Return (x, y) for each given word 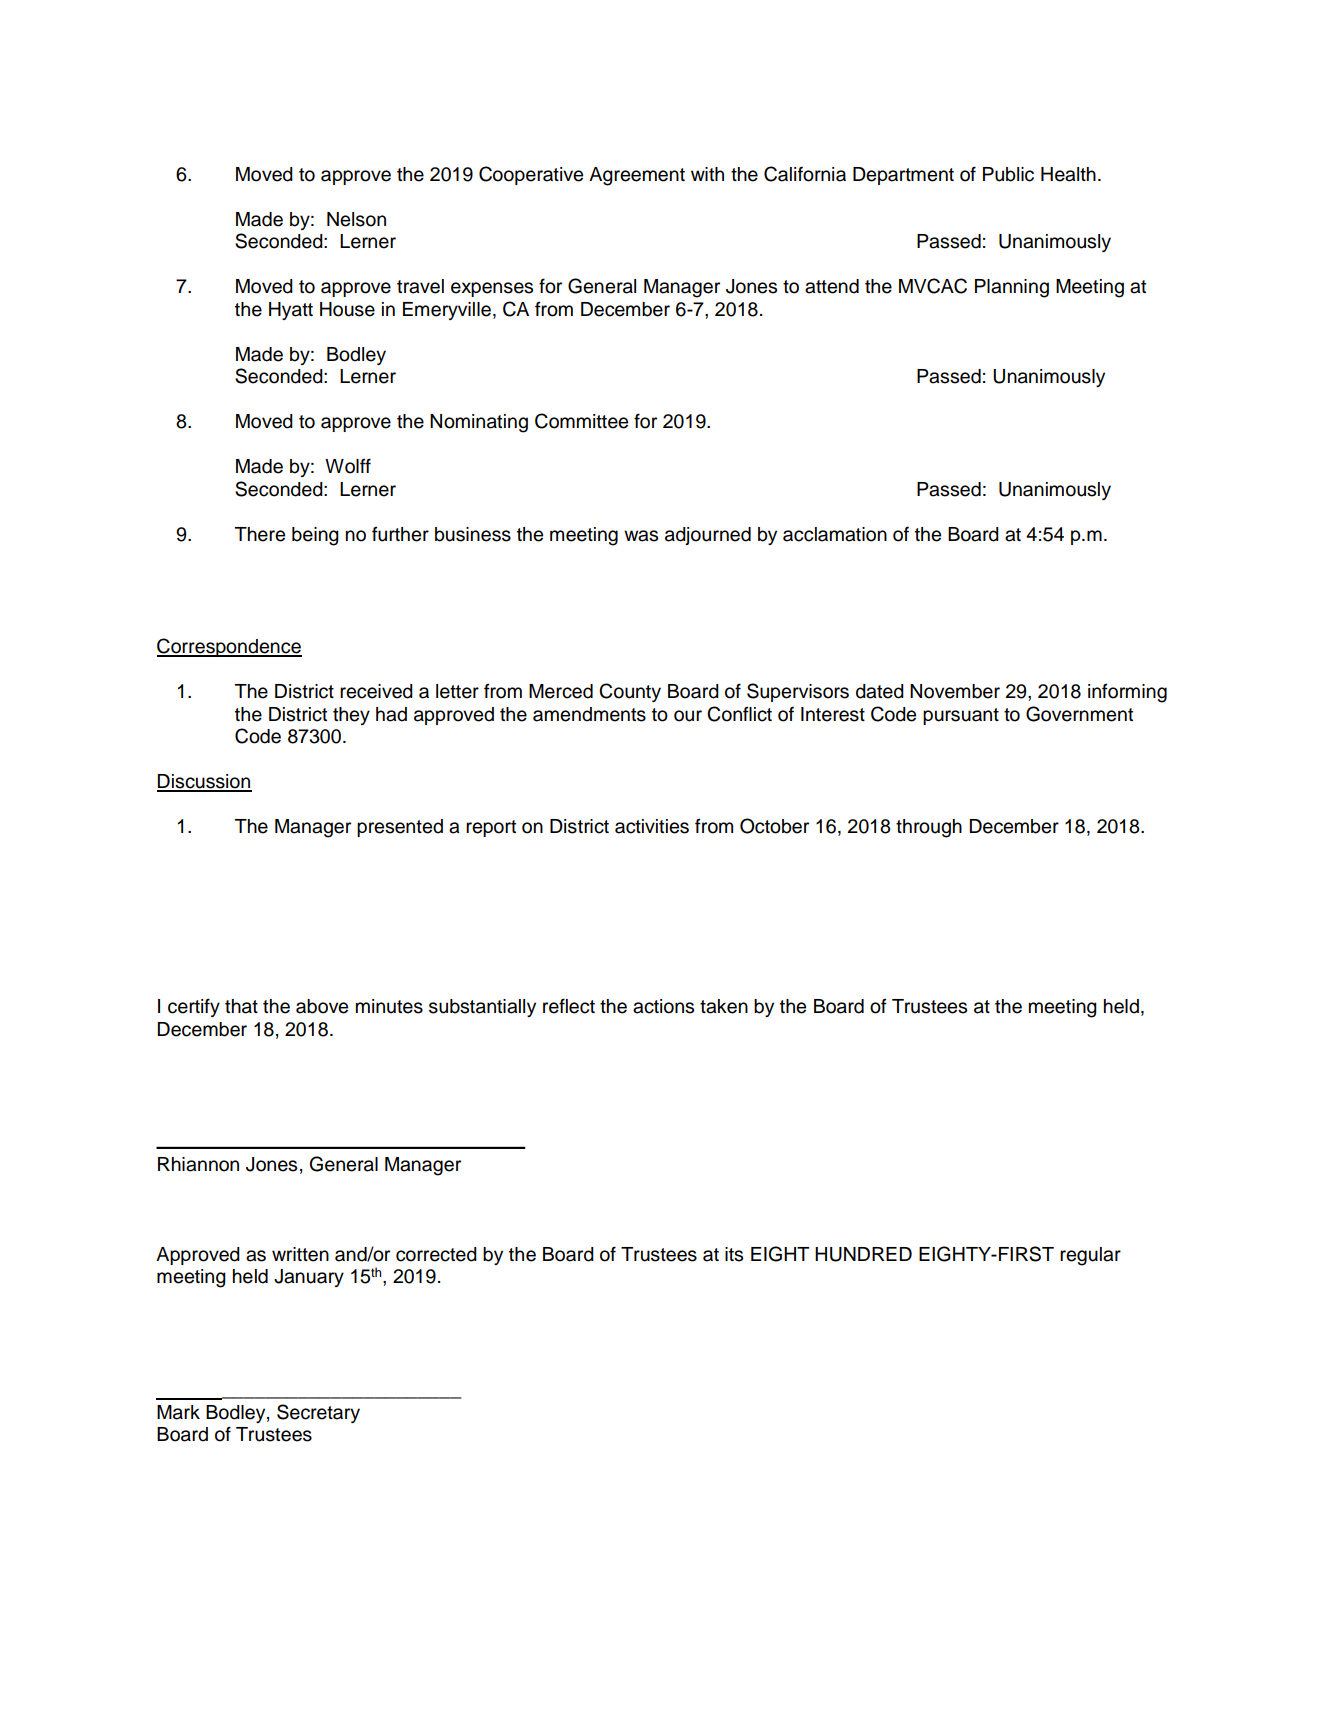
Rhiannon (198, 1164)
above (322, 1006)
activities (652, 826)
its (734, 1254)
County (630, 692)
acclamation (835, 534)
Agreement (637, 176)
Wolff (348, 466)
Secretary (318, 1413)
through (929, 828)
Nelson (356, 219)
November (955, 691)
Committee (581, 421)
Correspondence (229, 647)
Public (1008, 174)
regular (1090, 1256)
